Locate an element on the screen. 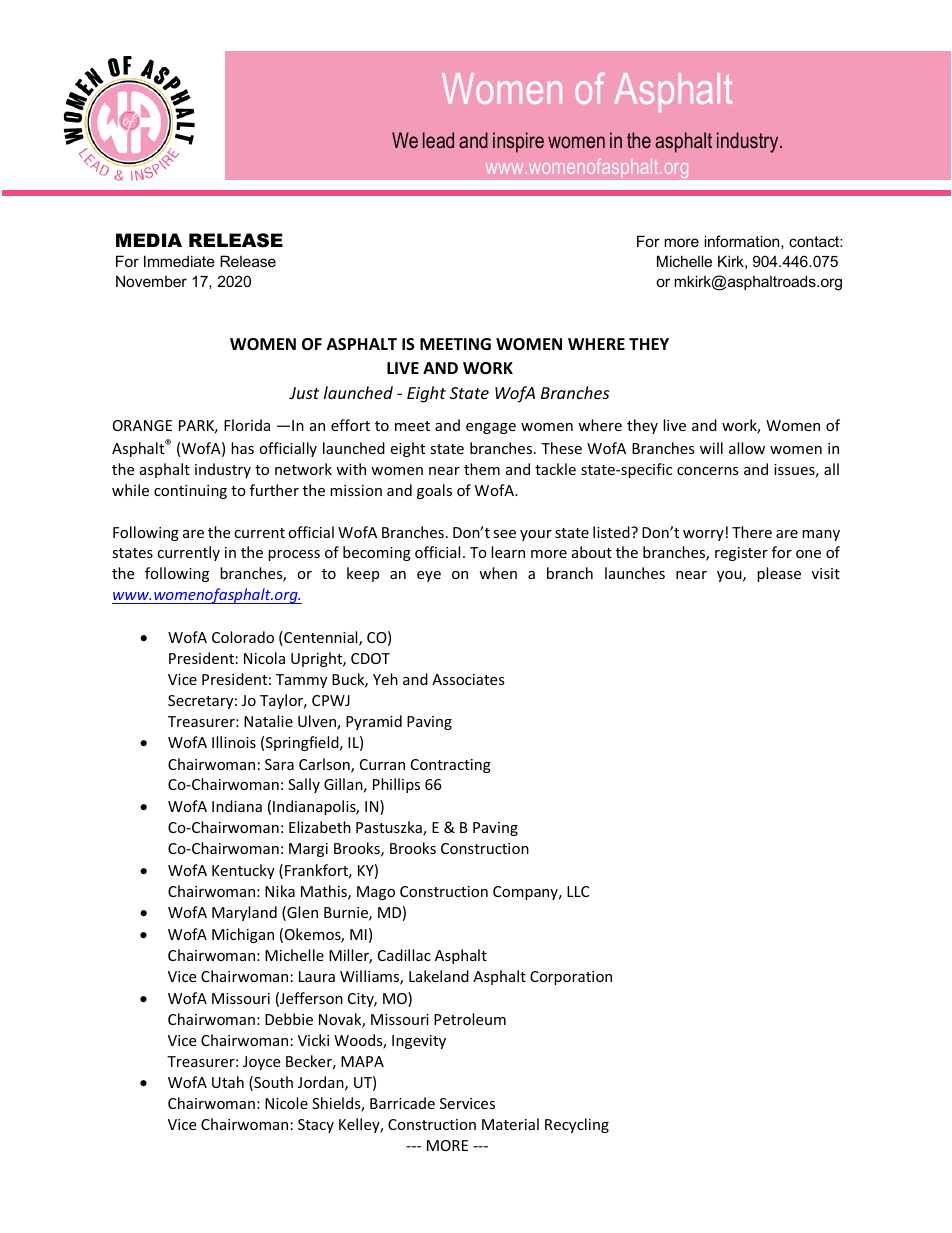 The width and height of the screenshot is (952, 1233). Colorado is located at coordinates (243, 637).
